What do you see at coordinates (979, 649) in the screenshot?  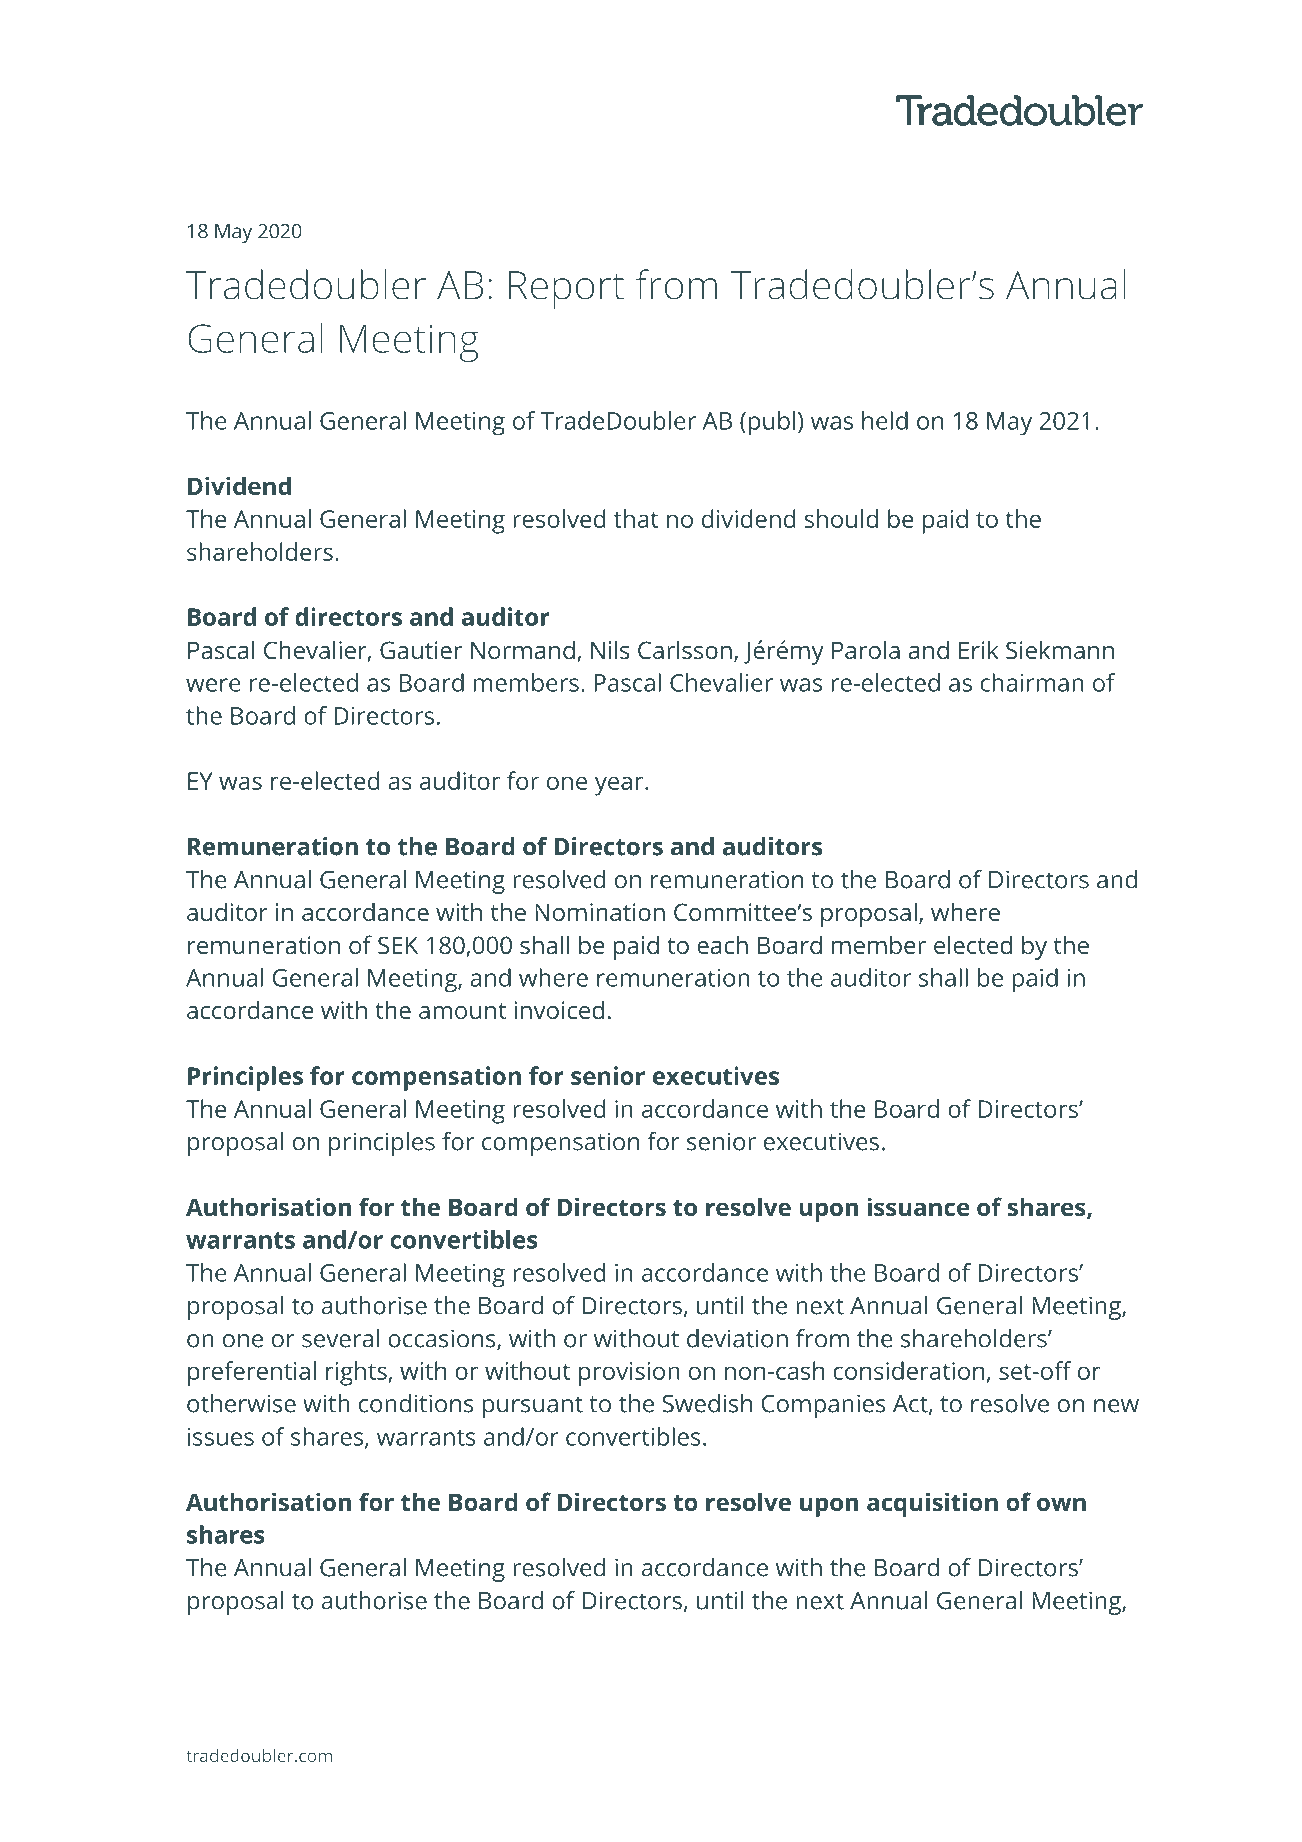 I see `Erik` at bounding box center [979, 649].
